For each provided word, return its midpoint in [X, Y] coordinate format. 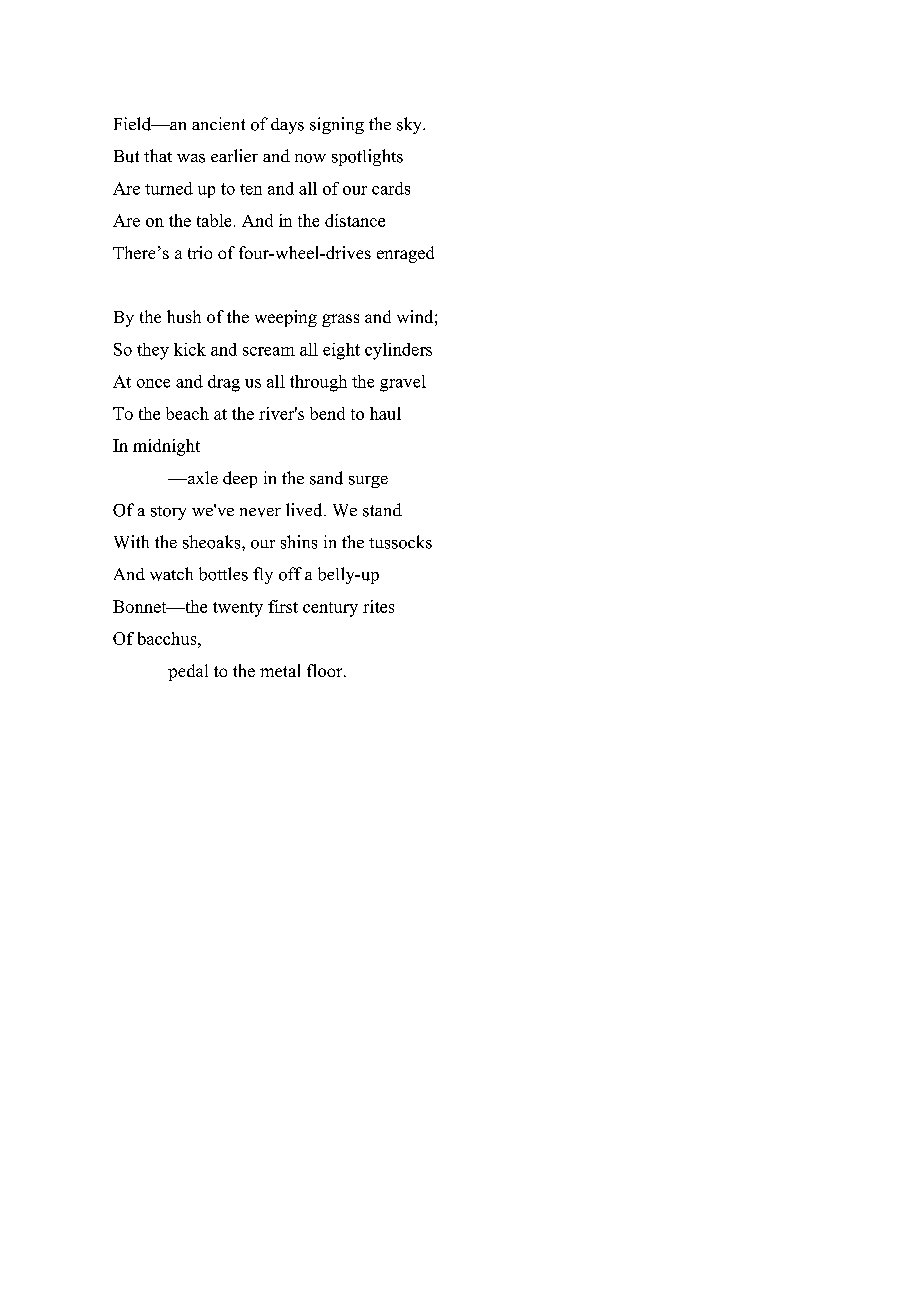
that [158, 155]
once [153, 383]
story [168, 513]
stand [382, 510]
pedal [188, 672]
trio [200, 252]
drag [224, 383]
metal [280, 670]
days [287, 126]
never [260, 512]
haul [385, 413]
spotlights [367, 157]
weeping [286, 318]
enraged [405, 254]
